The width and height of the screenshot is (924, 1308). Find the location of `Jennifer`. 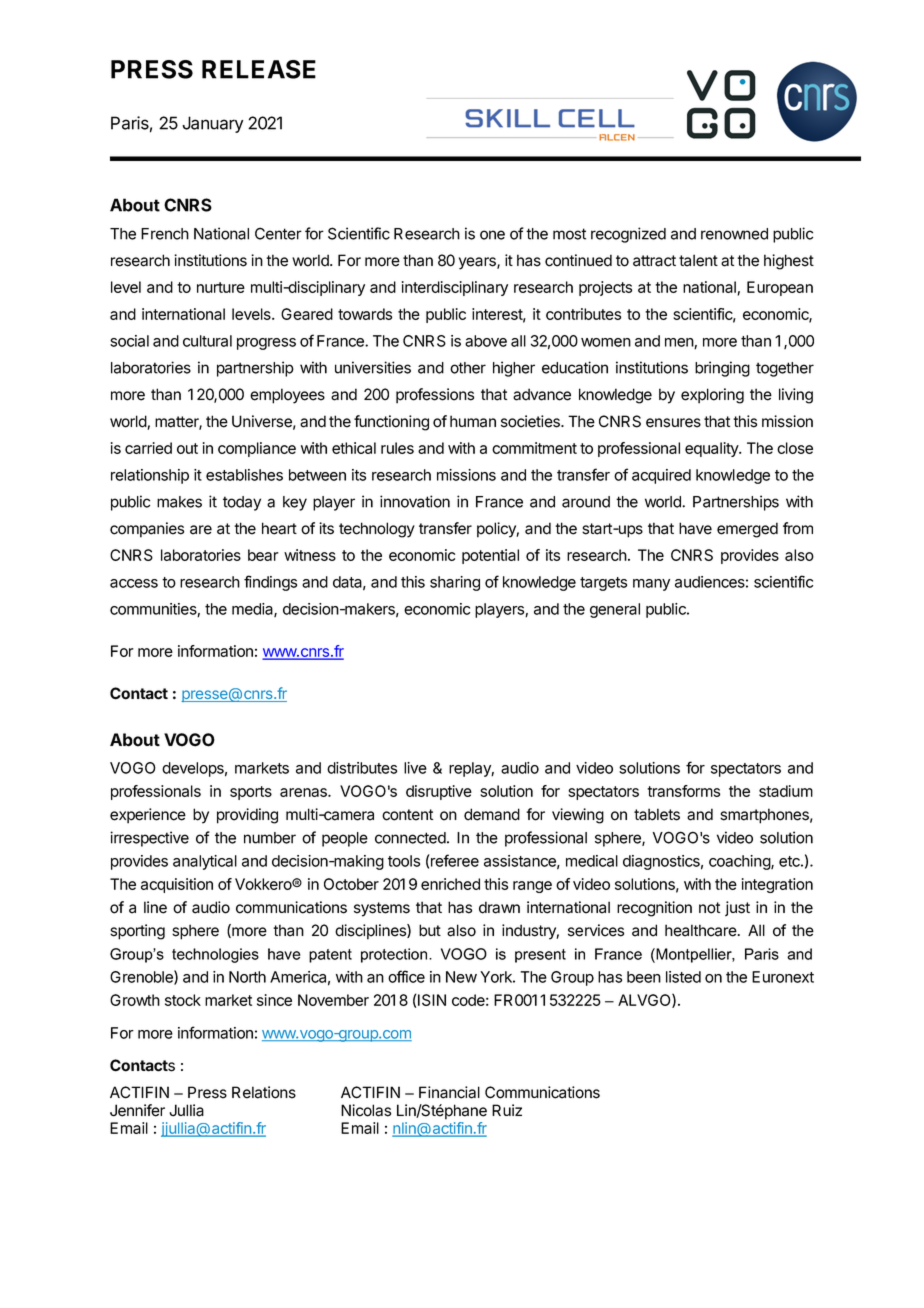

Jennifer is located at coordinates (137, 1110).
